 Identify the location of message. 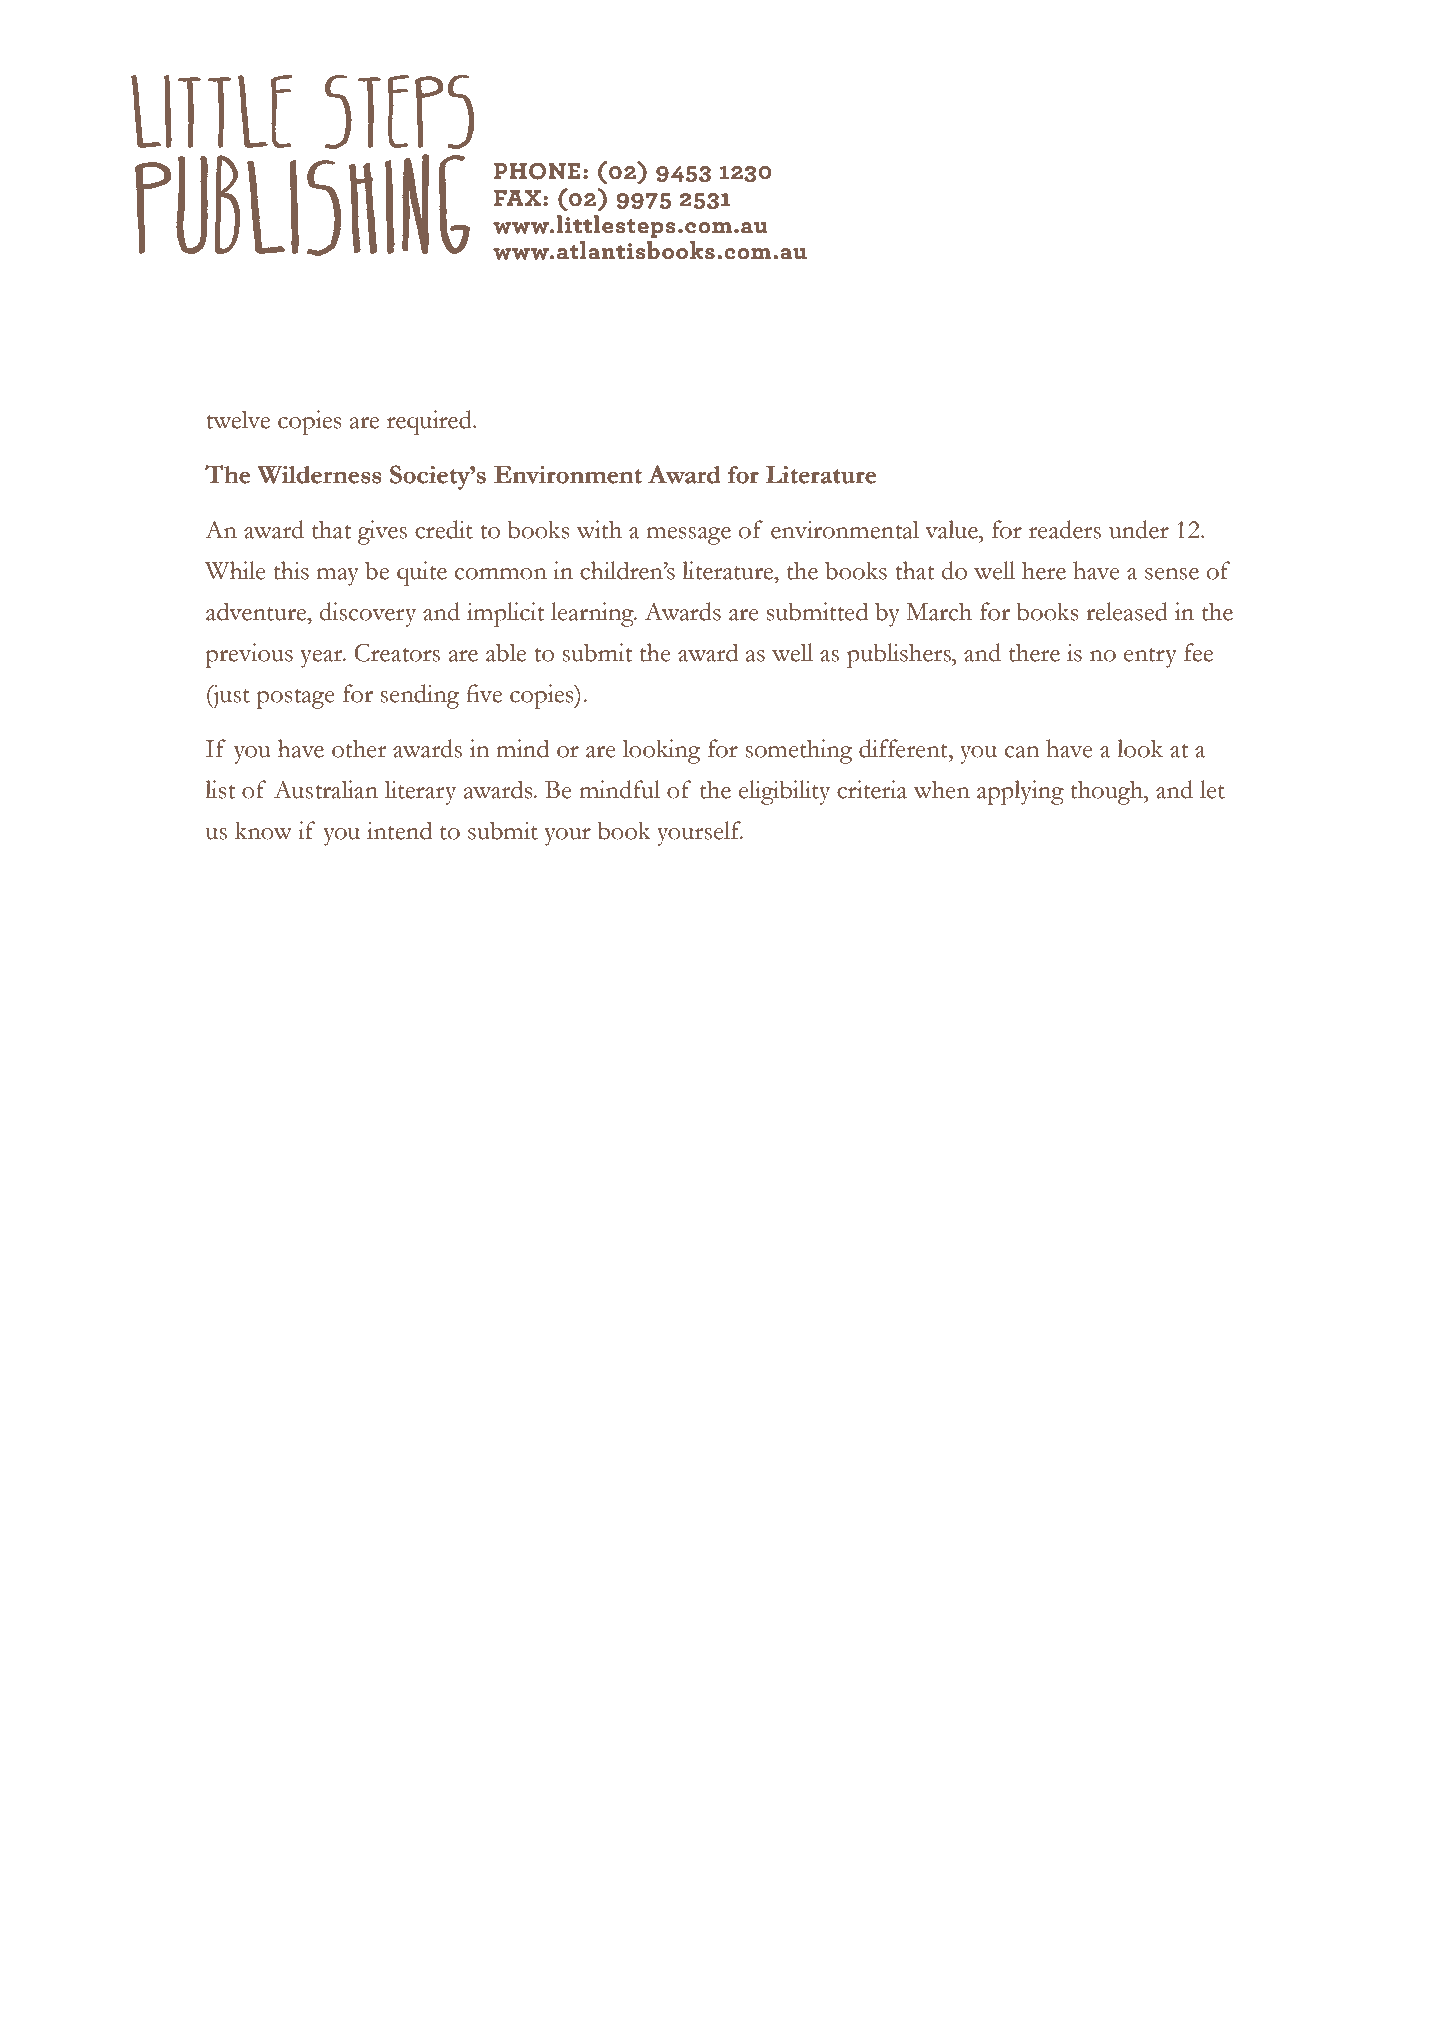
(689, 536).
